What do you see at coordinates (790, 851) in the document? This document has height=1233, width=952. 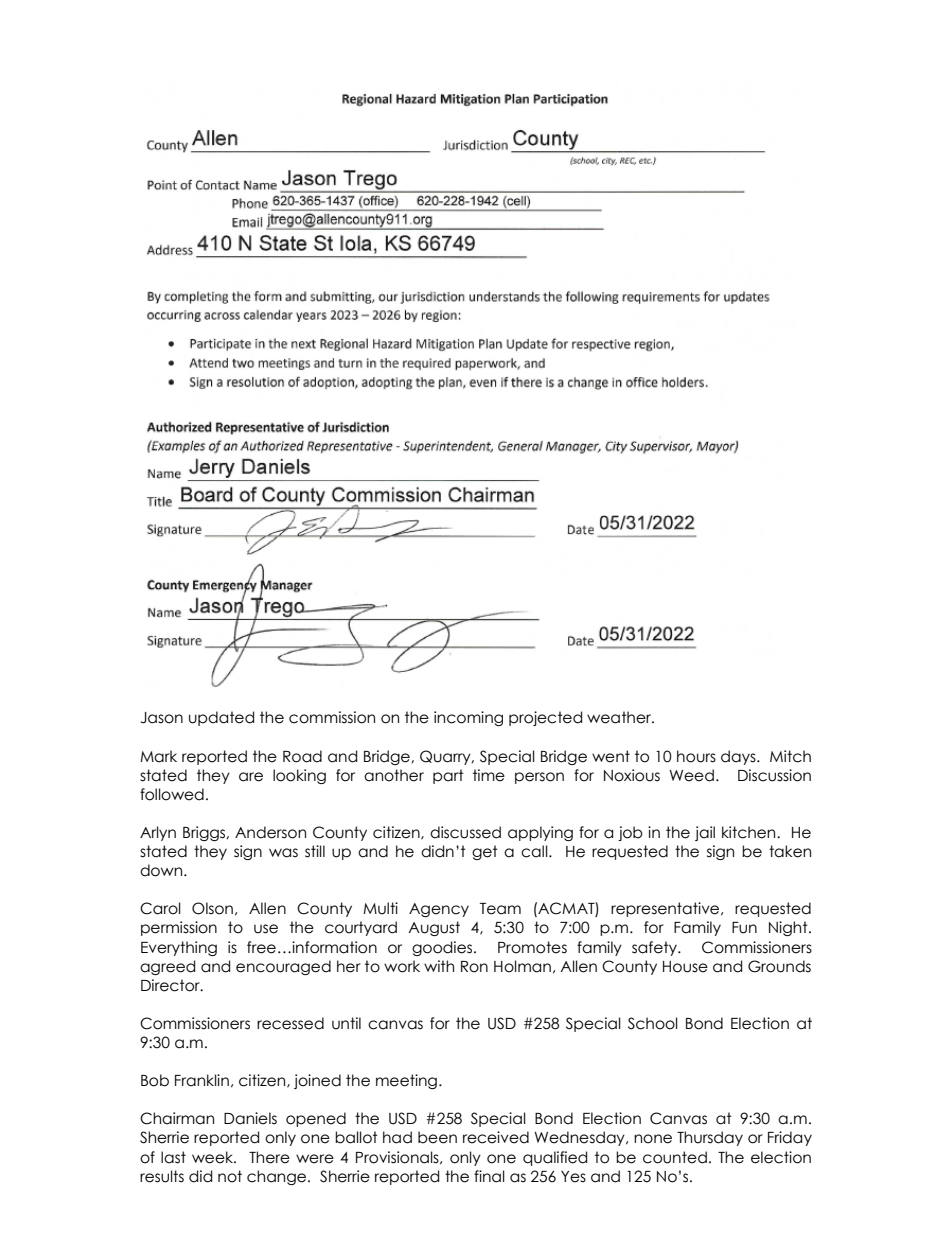 I see `taken` at bounding box center [790, 851].
